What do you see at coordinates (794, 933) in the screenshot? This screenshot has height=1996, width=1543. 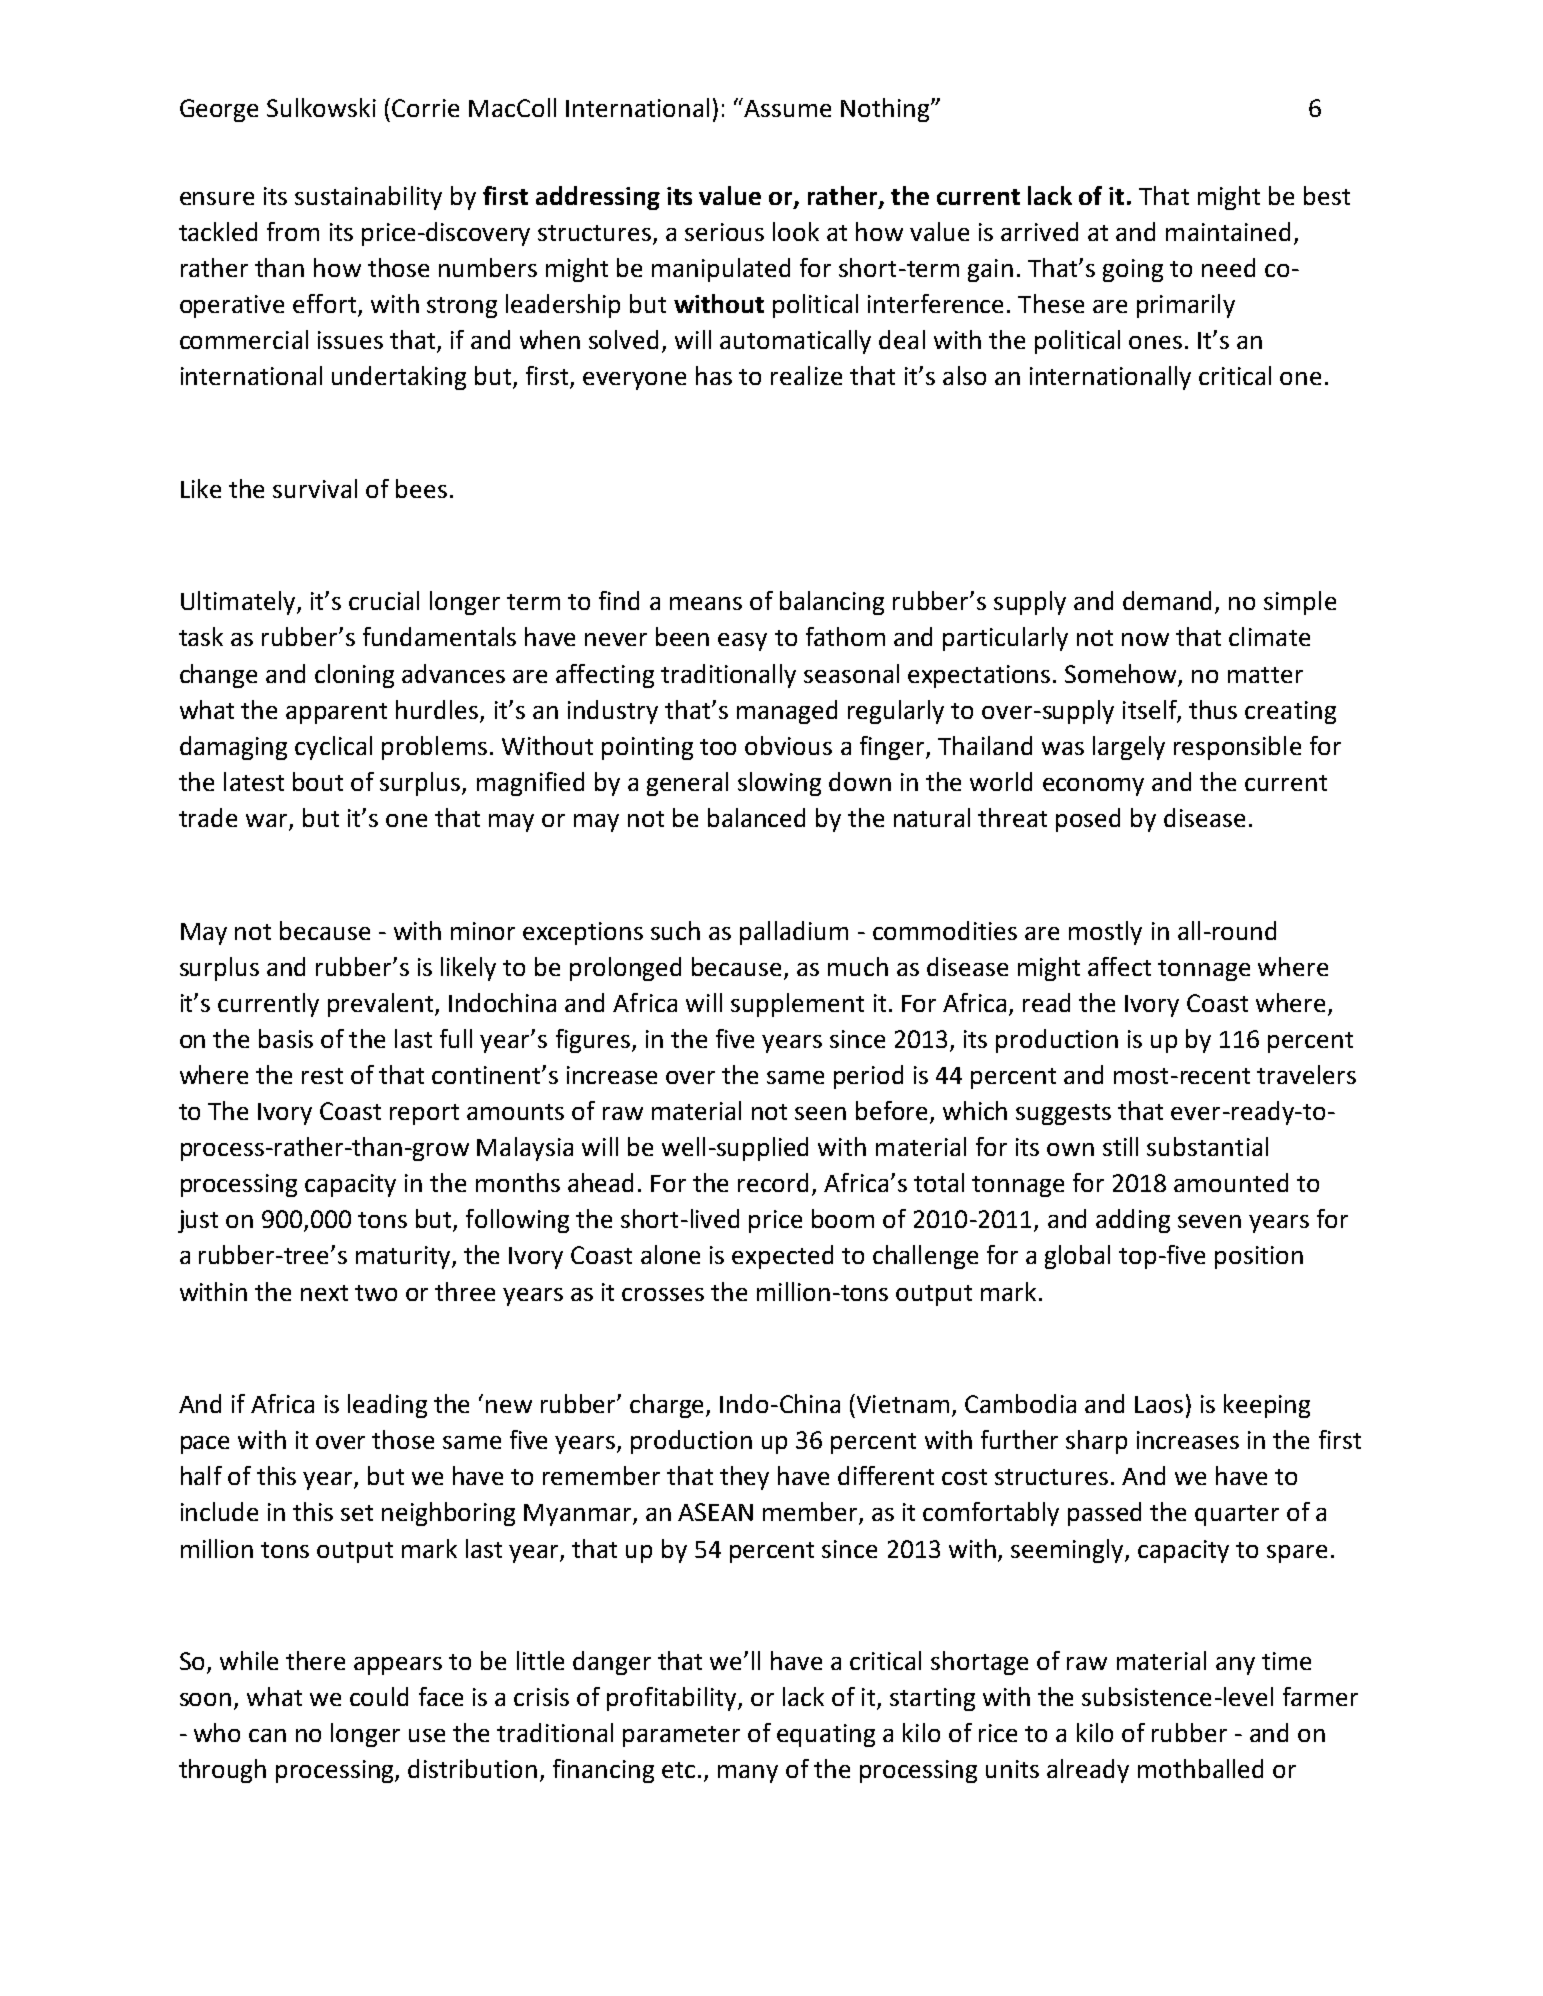 I see `palladium` at bounding box center [794, 933].
